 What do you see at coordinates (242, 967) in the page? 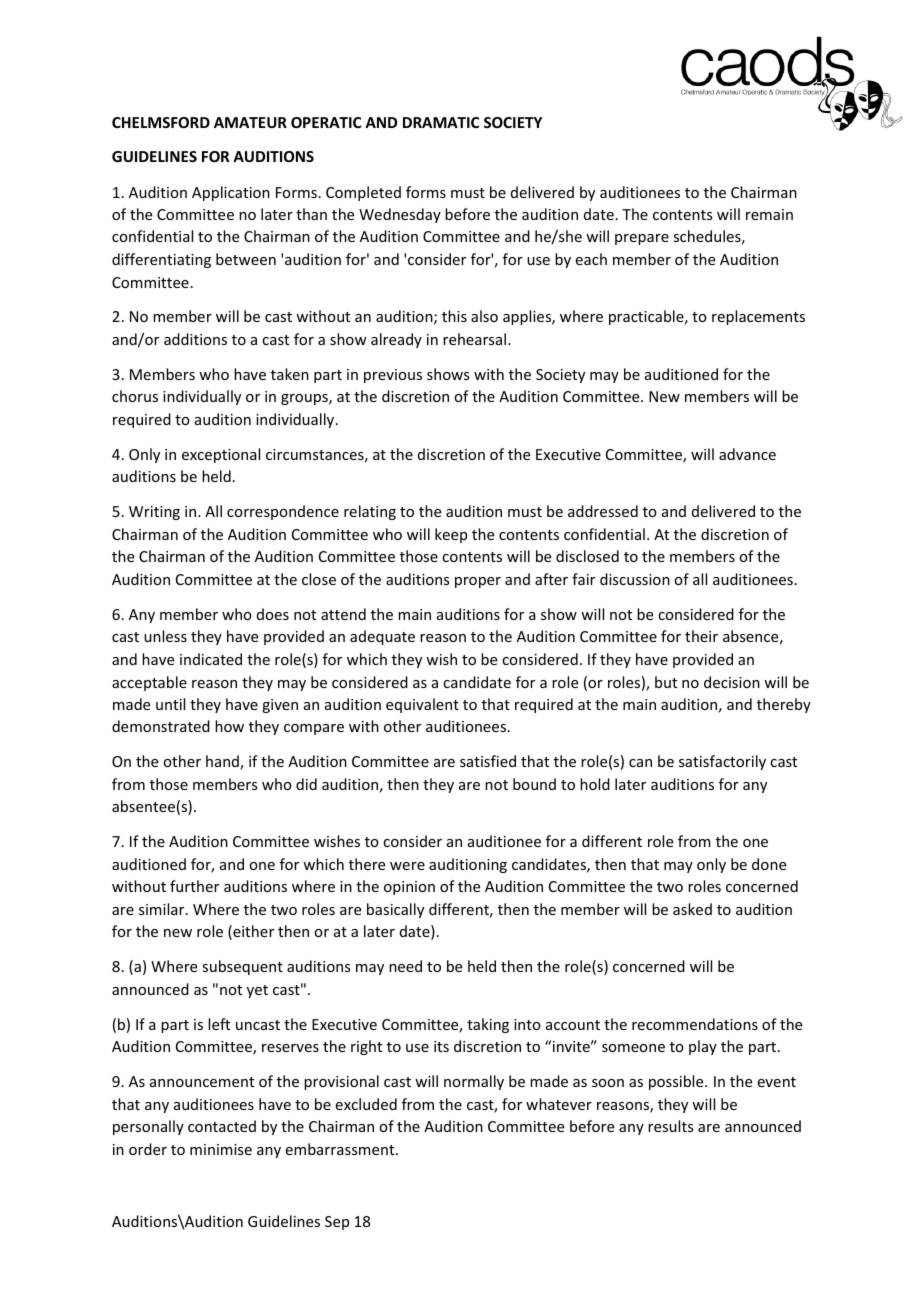
I see `subsequent` at bounding box center [242, 967].
